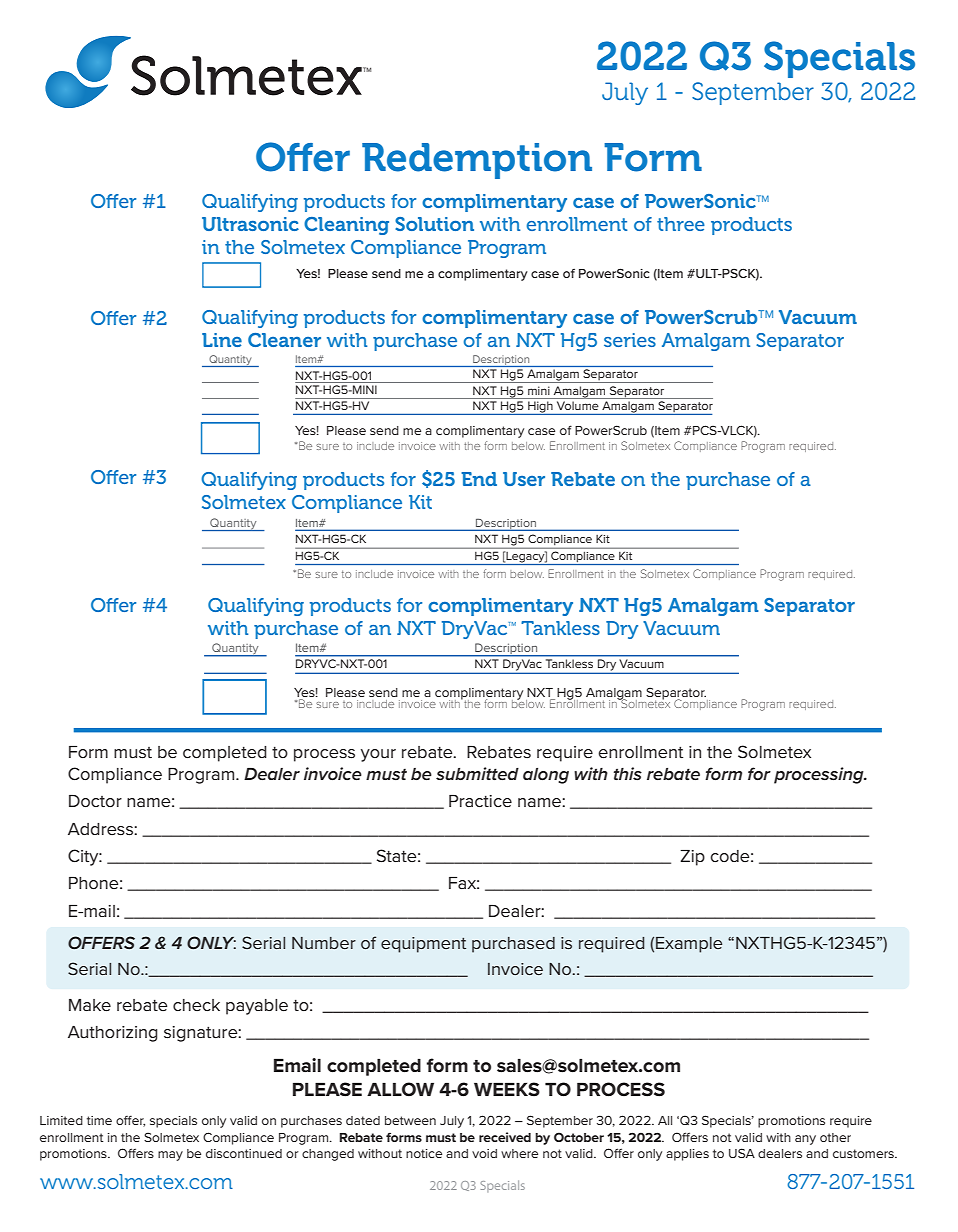 This image has width=958, height=1232. What do you see at coordinates (480, 801) in the image?
I see `Practice` at bounding box center [480, 801].
